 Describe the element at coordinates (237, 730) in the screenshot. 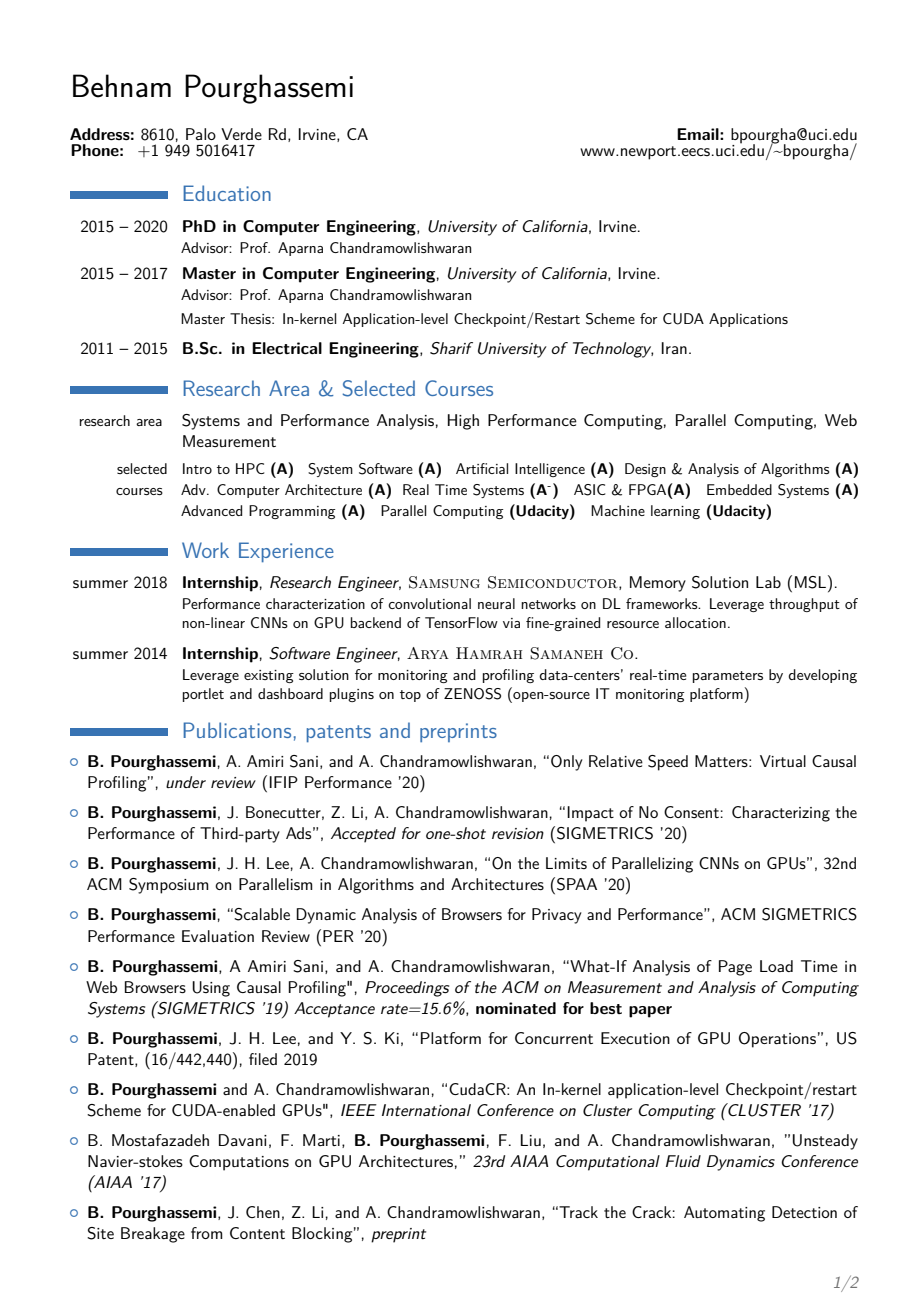

I see `Publications` at that location.
